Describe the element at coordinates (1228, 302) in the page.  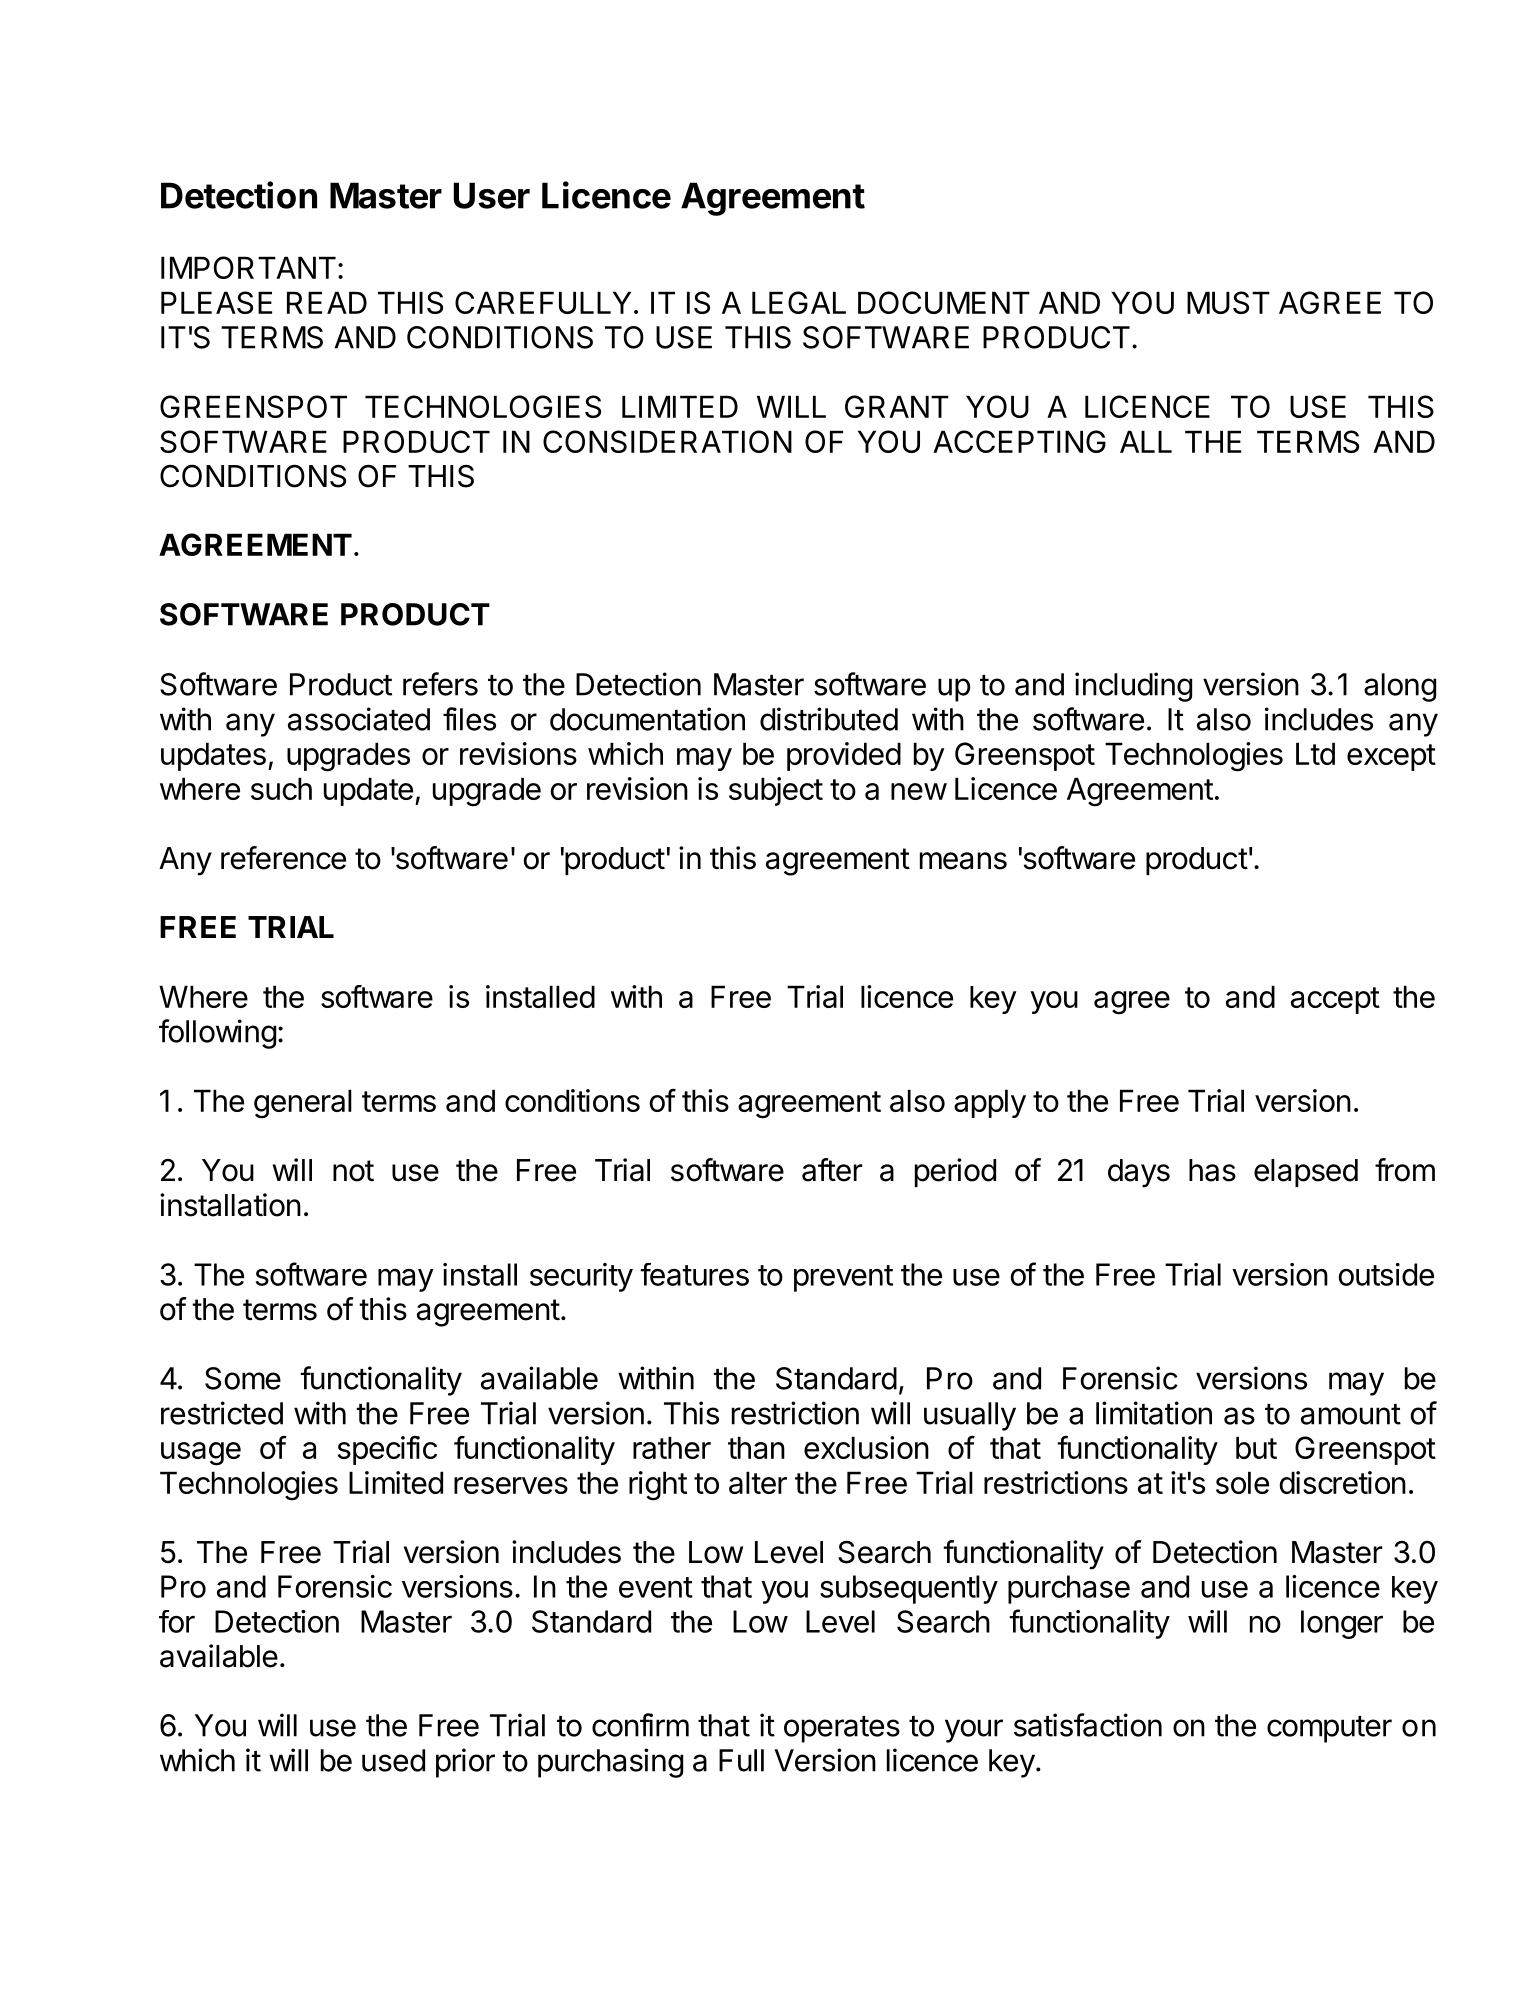
I see `MUST` at that location.
